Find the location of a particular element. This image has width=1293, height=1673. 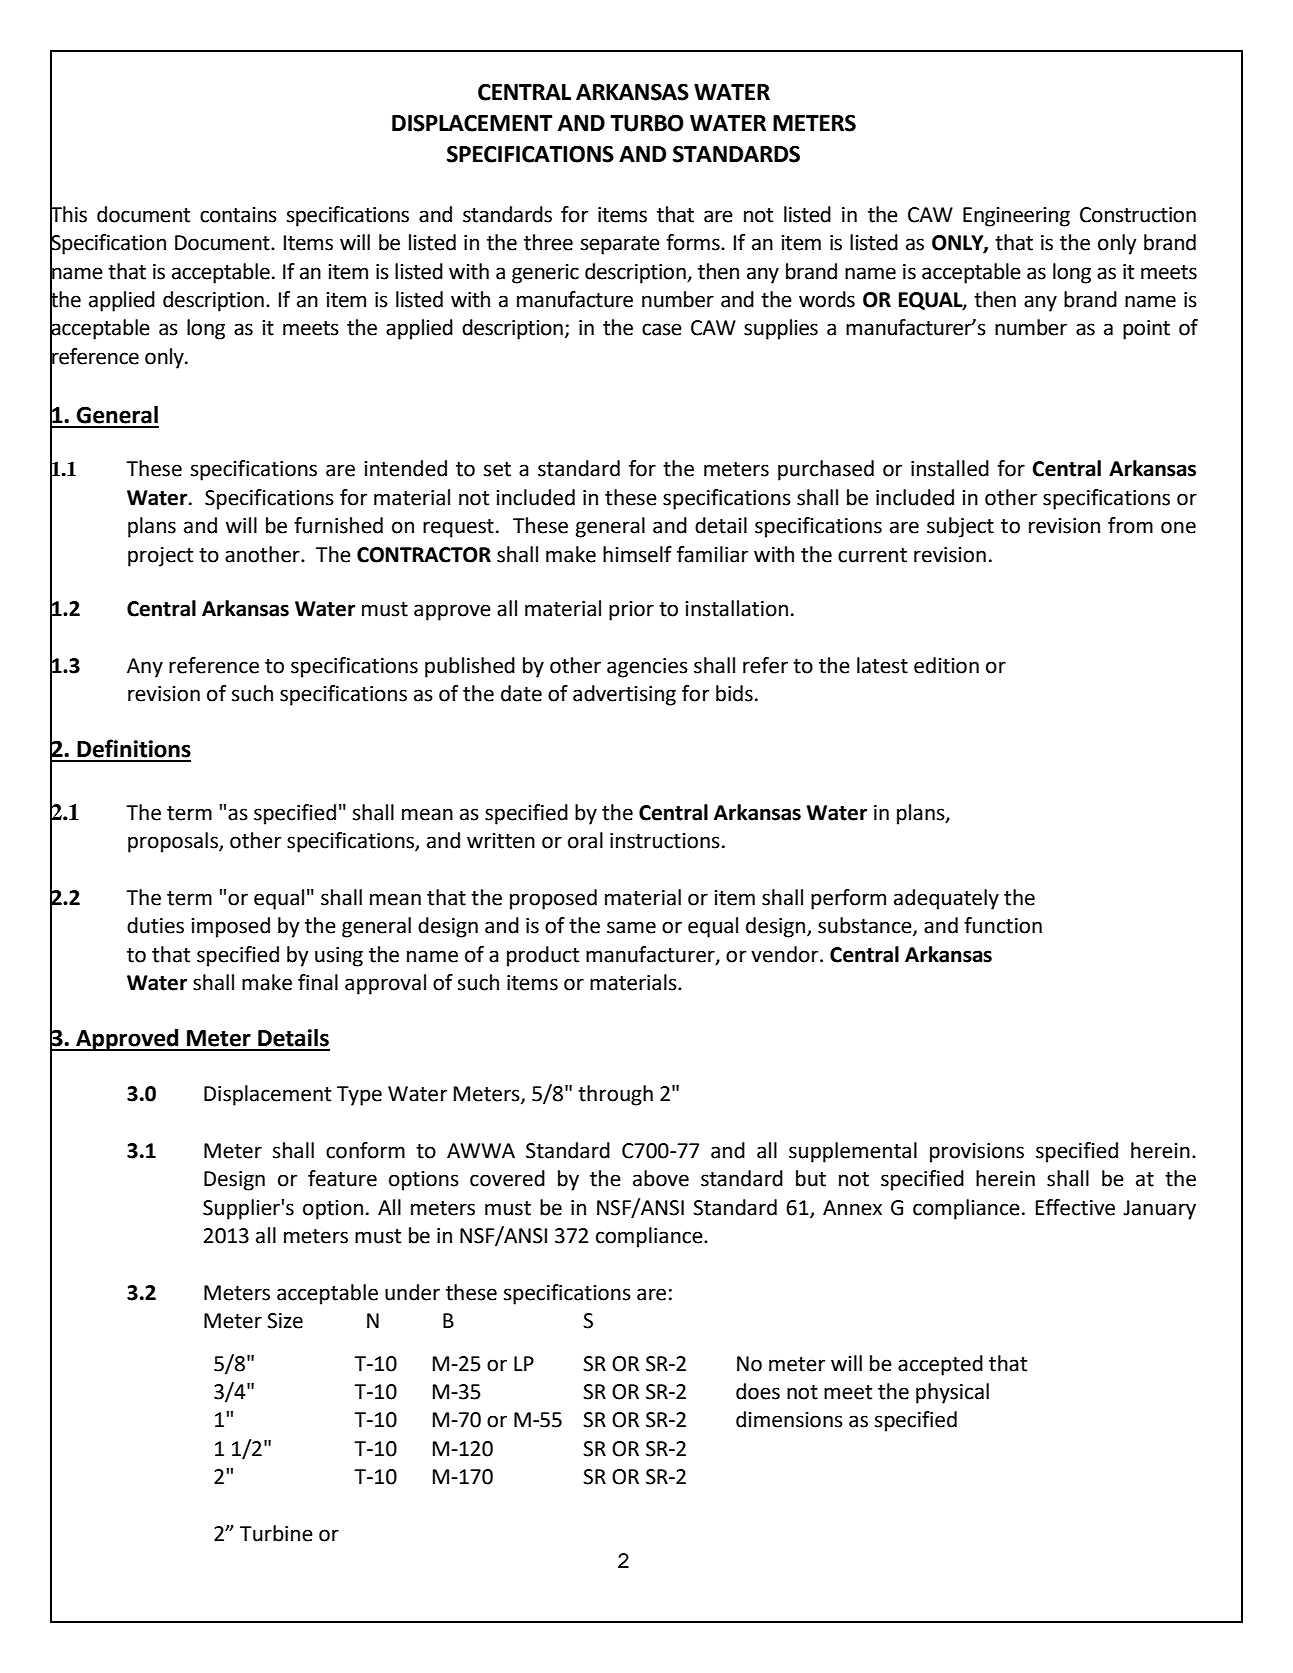

Engineering is located at coordinates (1016, 217).
